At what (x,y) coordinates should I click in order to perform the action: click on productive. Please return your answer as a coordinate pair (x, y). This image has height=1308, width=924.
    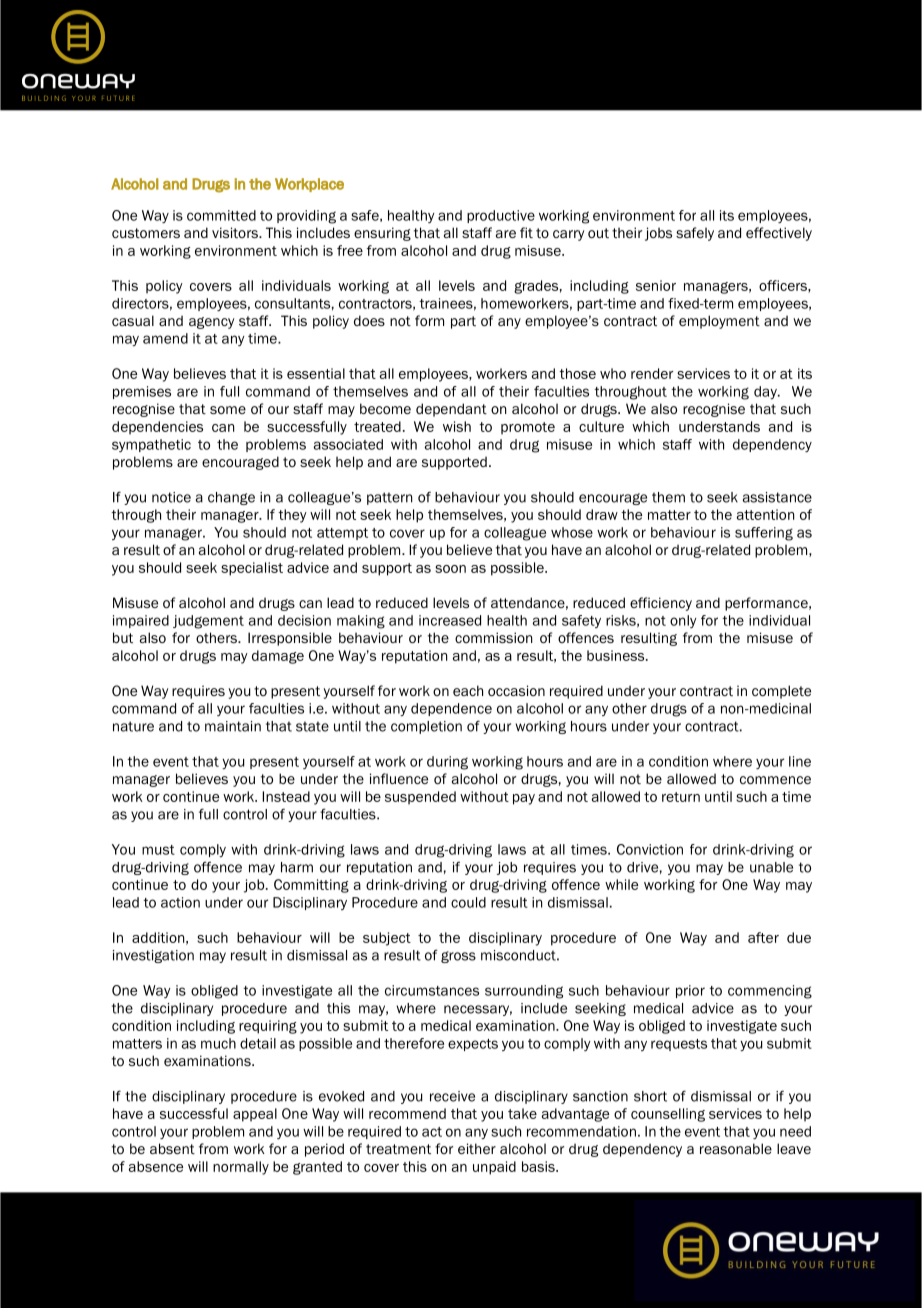
    Looking at the image, I should click on (501, 216).
